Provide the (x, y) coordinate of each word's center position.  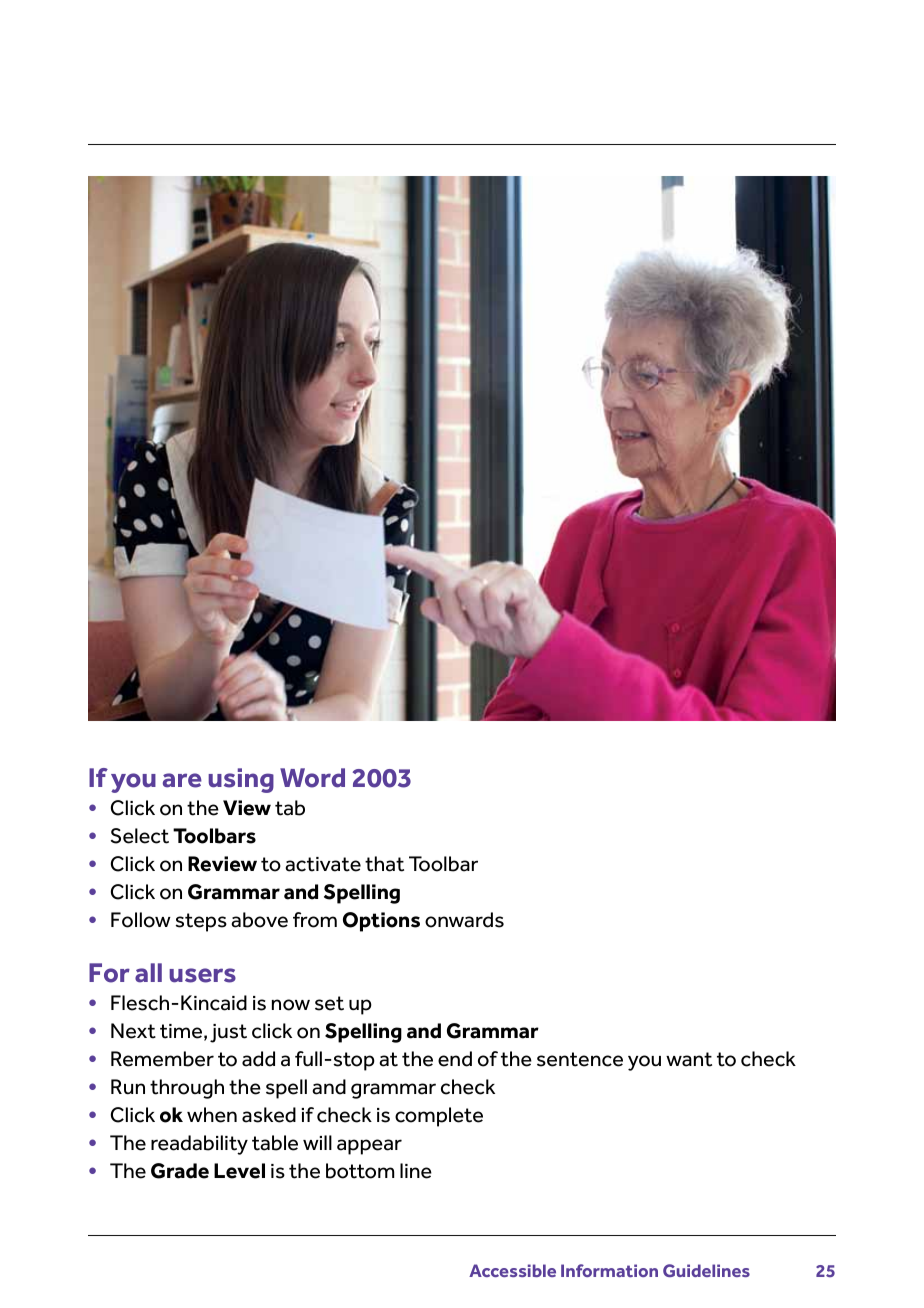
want (689, 1059)
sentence (580, 1059)
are (182, 780)
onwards (464, 920)
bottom (360, 1171)
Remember (162, 1059)
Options (381, 922)
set (329, 1003)
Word (312, 778)
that (384, 864)
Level (239, 1171)
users (202, 975)
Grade (180, 1171)
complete (439, 1117)
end (455, 1059)
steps (201, 922)
